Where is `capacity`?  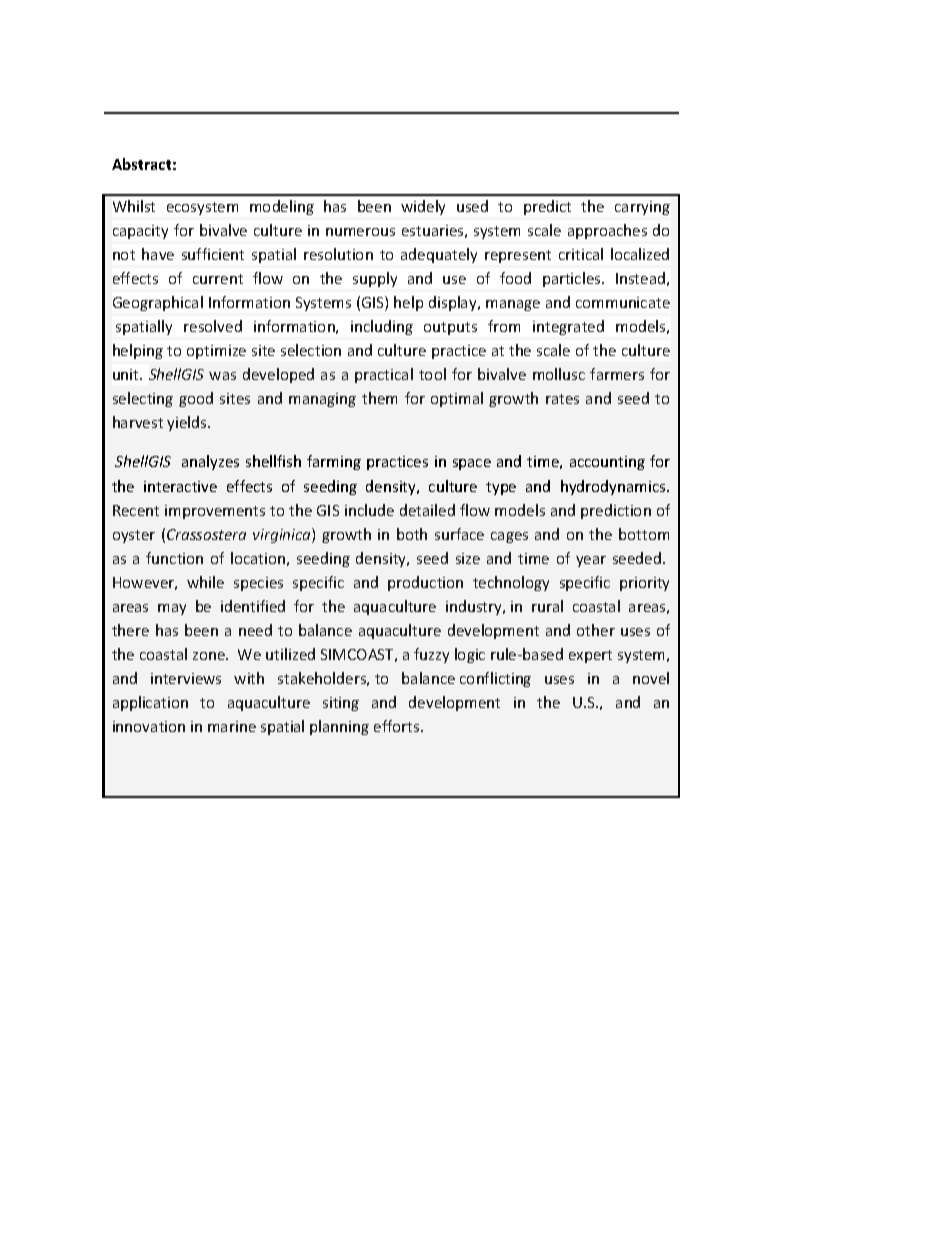 capacity is located at coordinates (140, 232).
